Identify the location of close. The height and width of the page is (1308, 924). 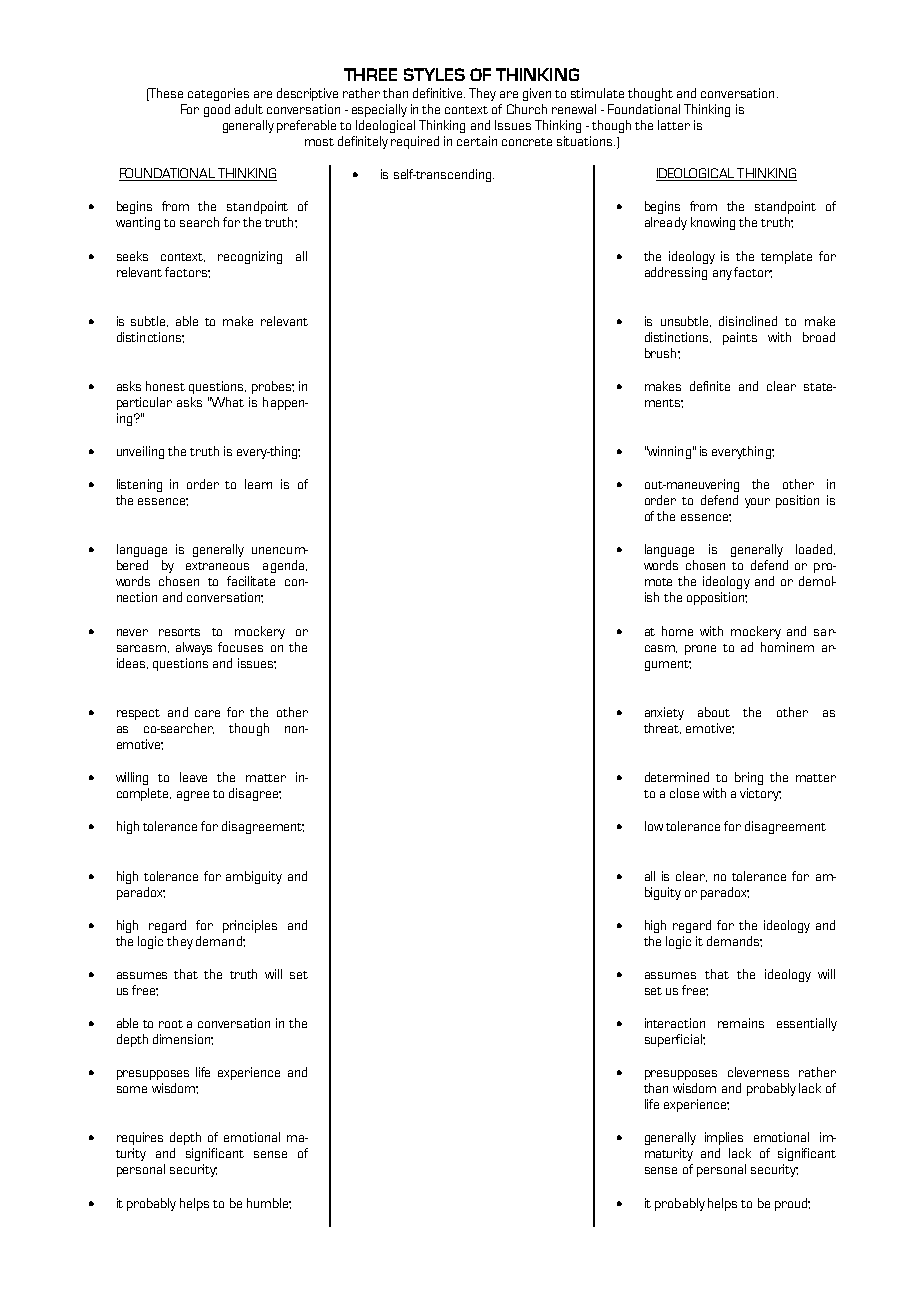
(684, 793).
